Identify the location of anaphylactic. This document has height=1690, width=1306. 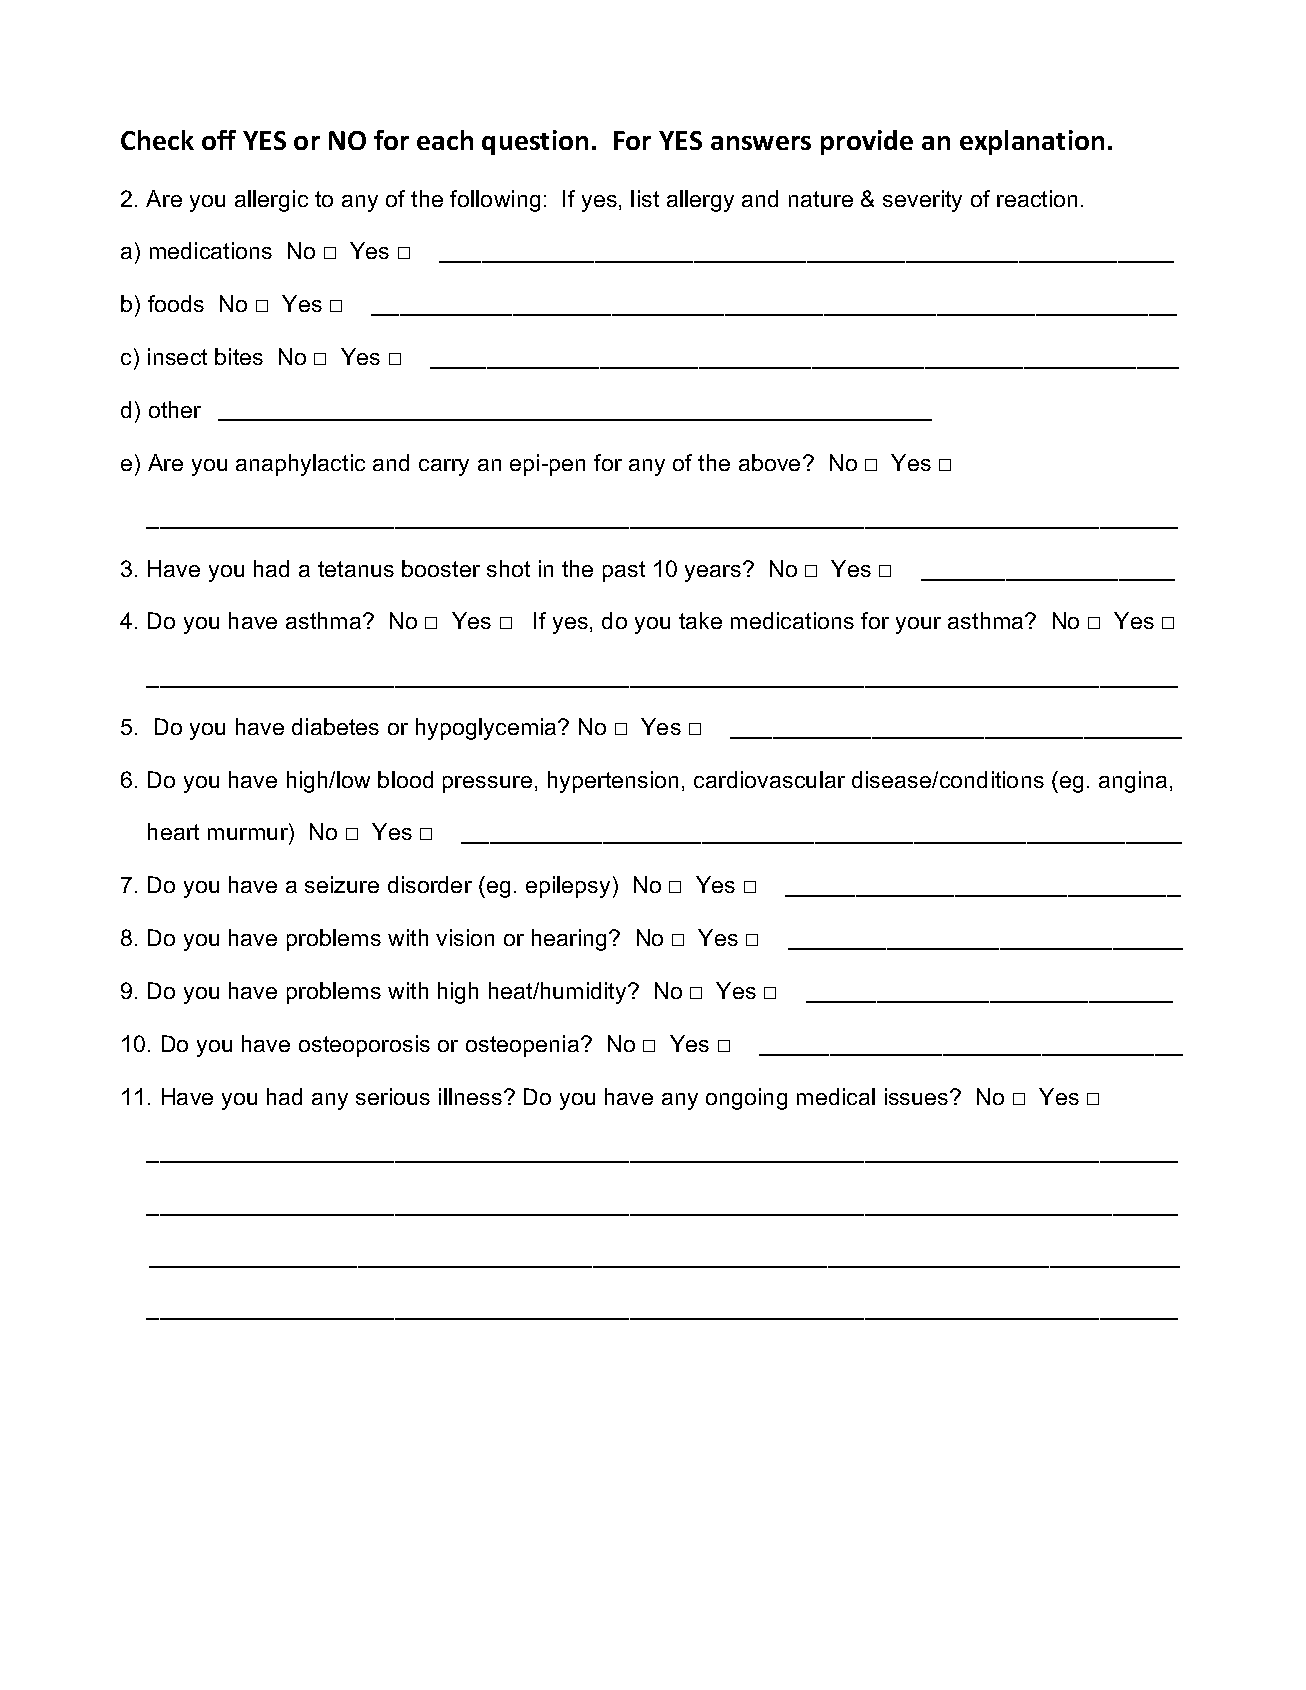
(300, 465).
